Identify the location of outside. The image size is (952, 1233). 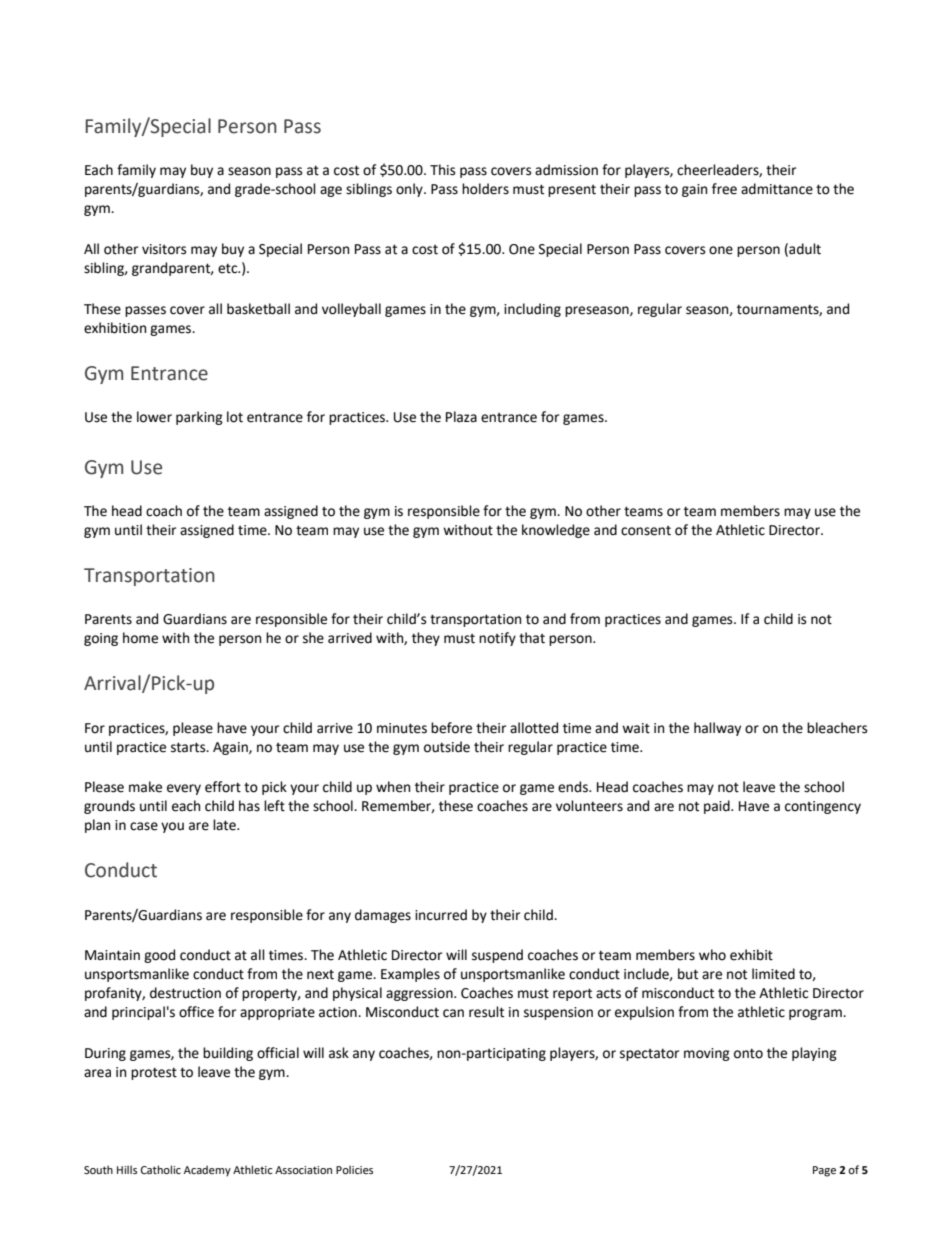
(447, 747).
